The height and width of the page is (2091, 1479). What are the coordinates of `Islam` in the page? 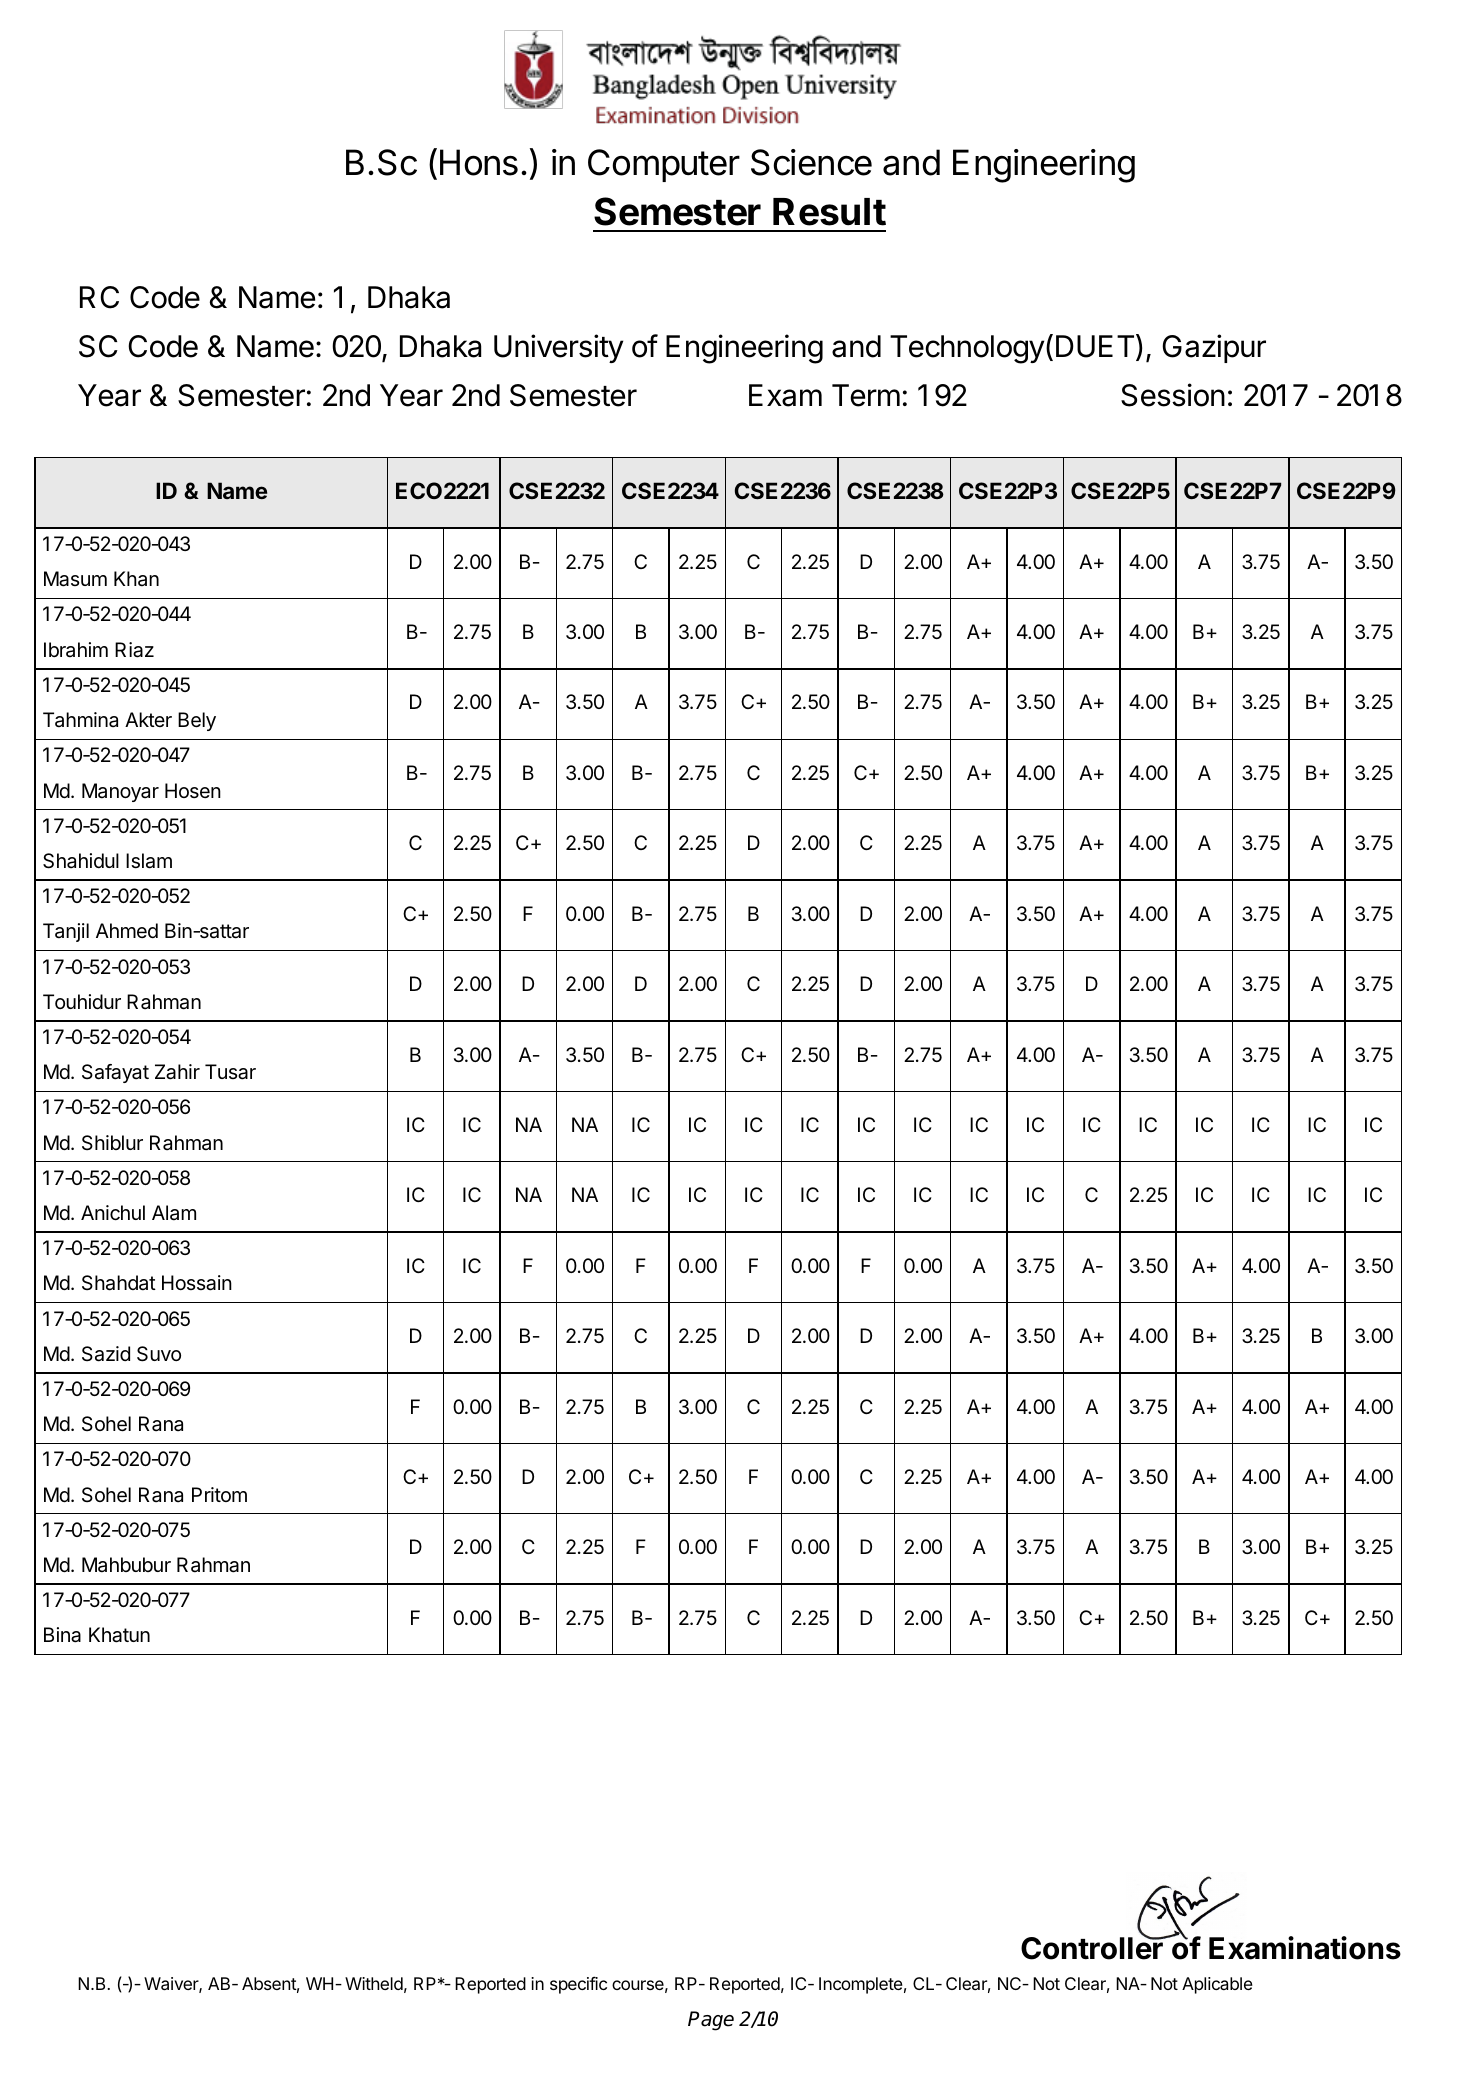 It's located at (149, 861).
